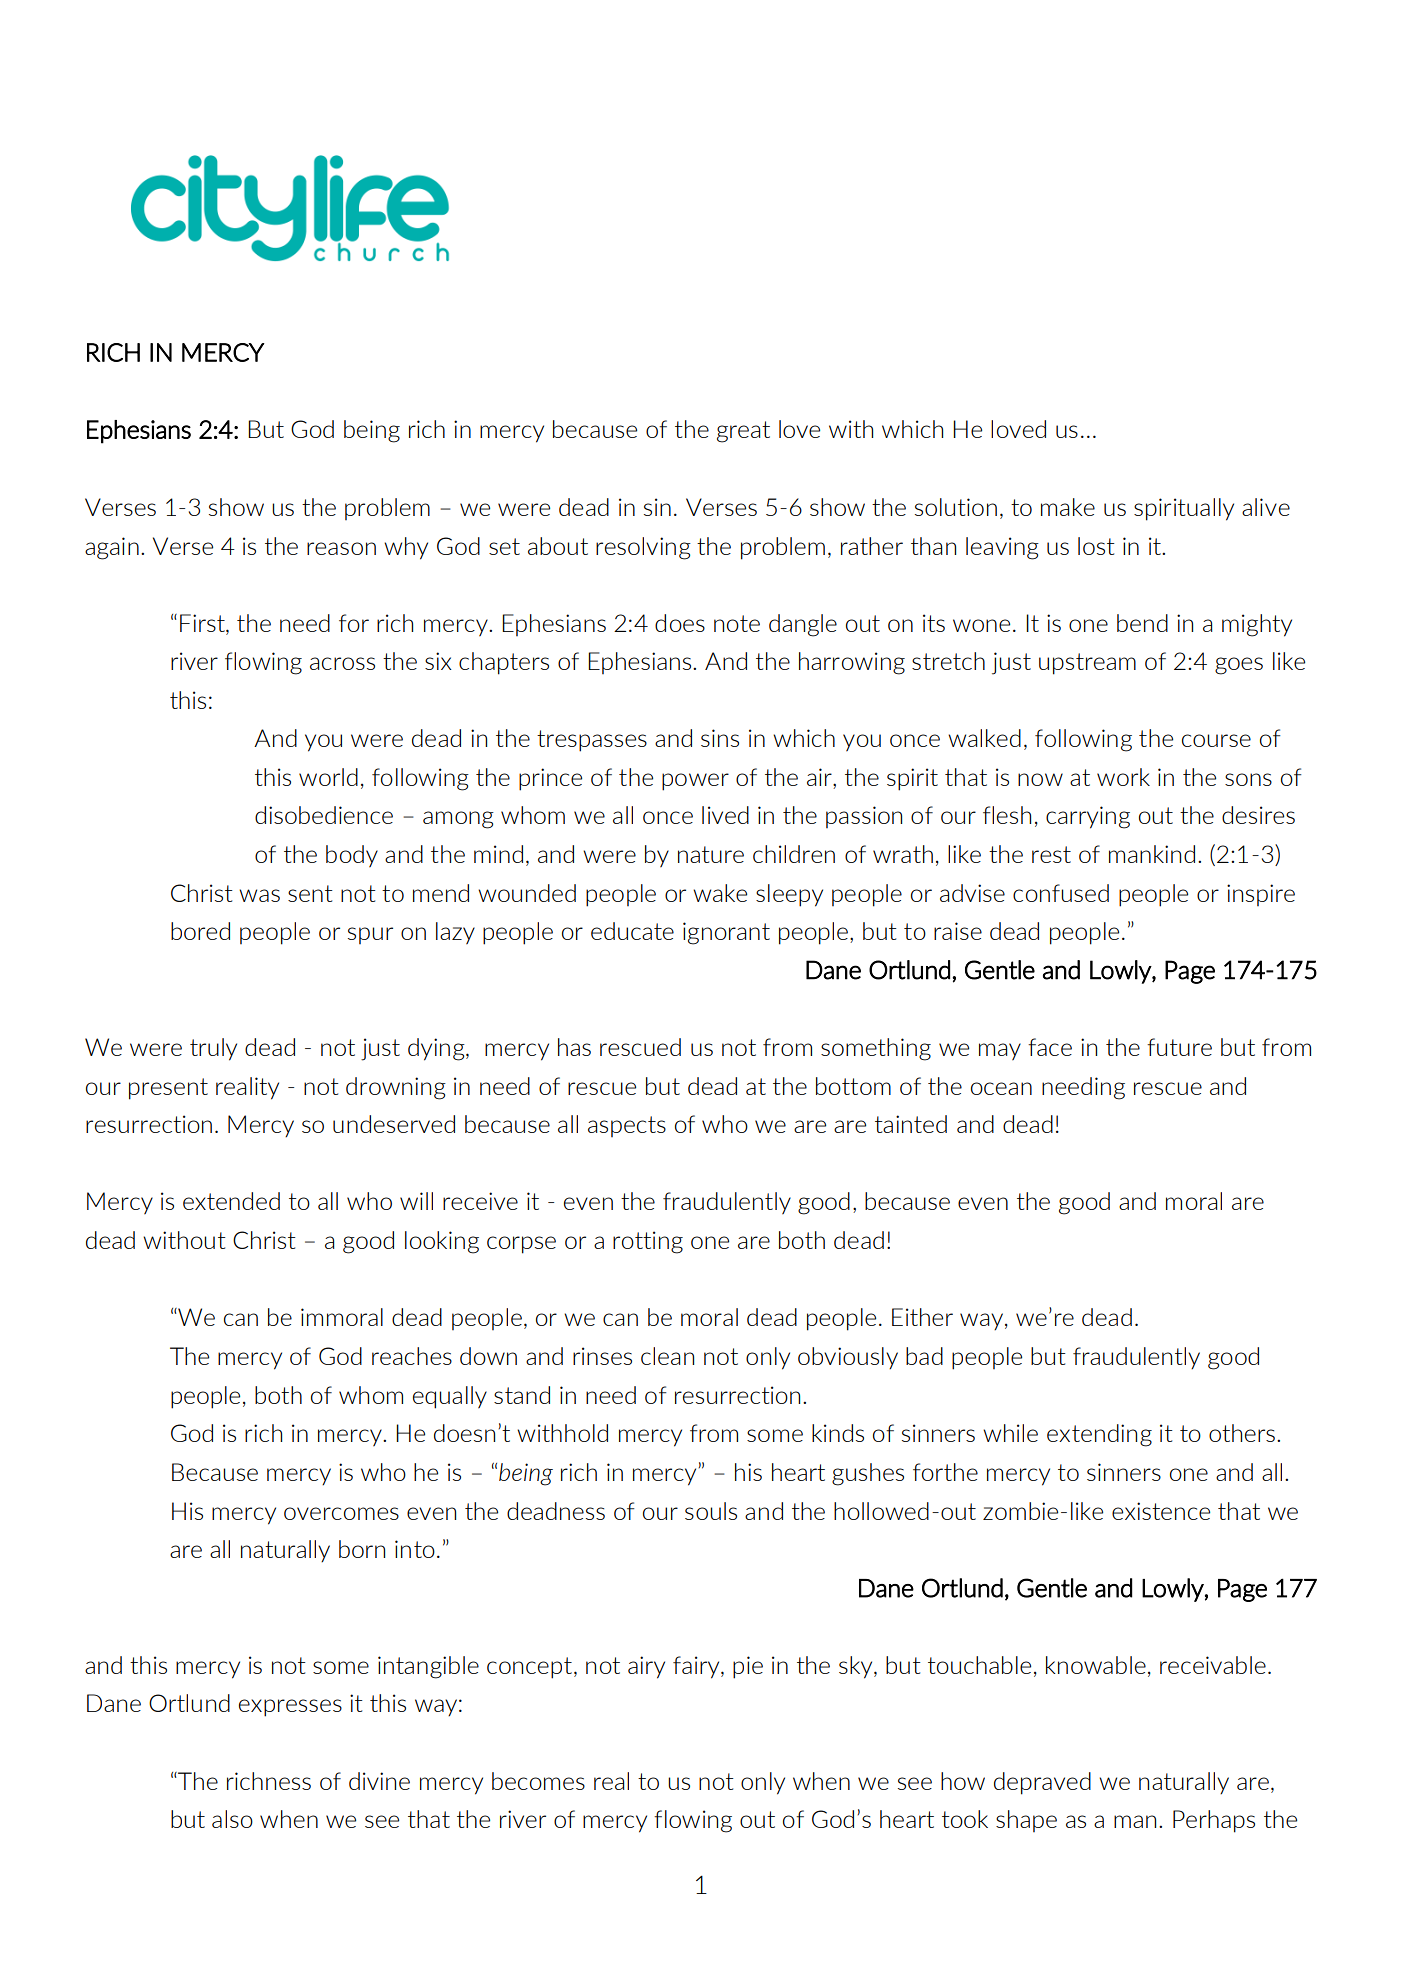  What do you see at coordinates (743, 432) in the image?
I see `great` at bounding box center [743, 432].
